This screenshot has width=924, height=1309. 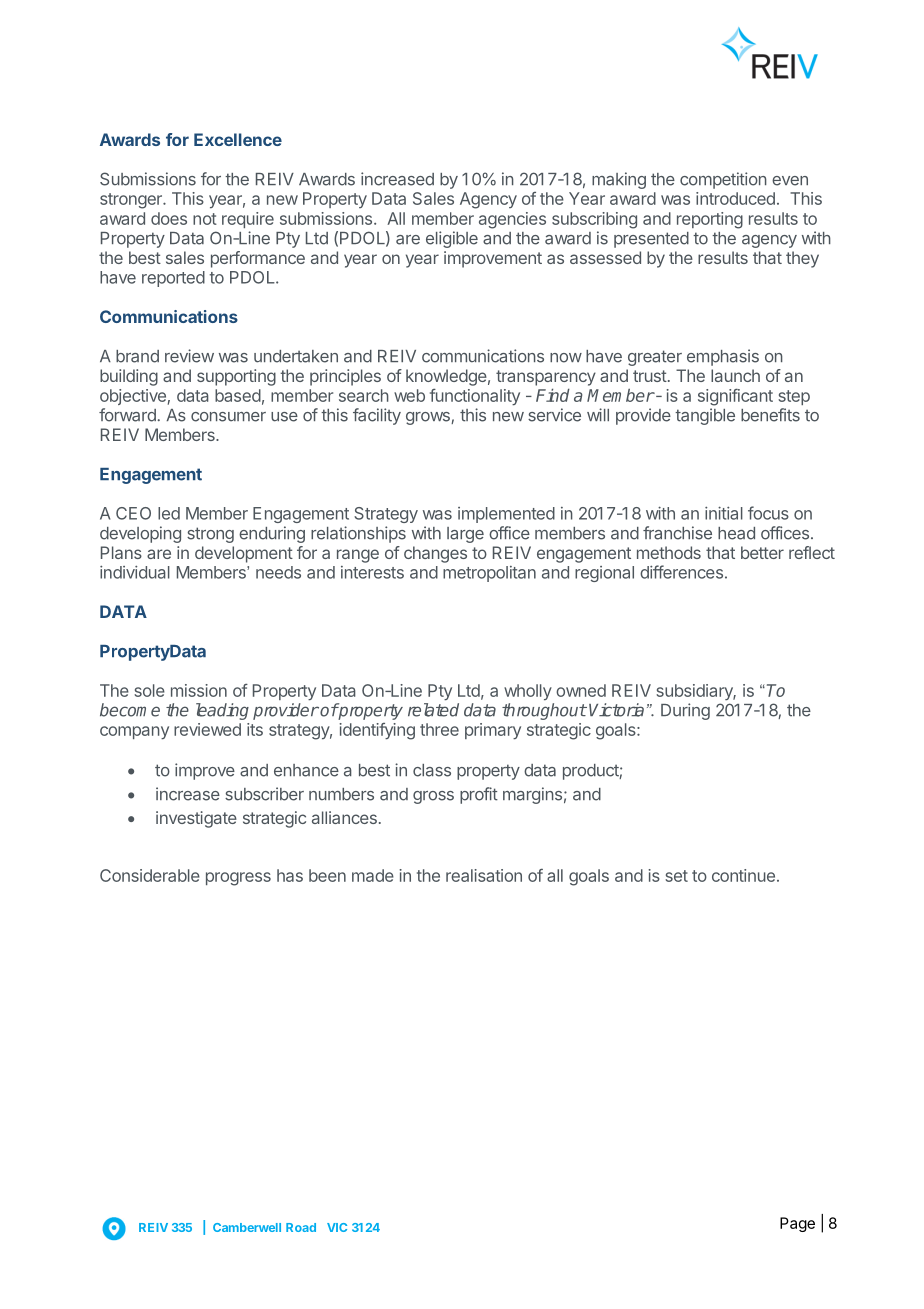 I want to click on Road, so click(x=301, y=1227).
